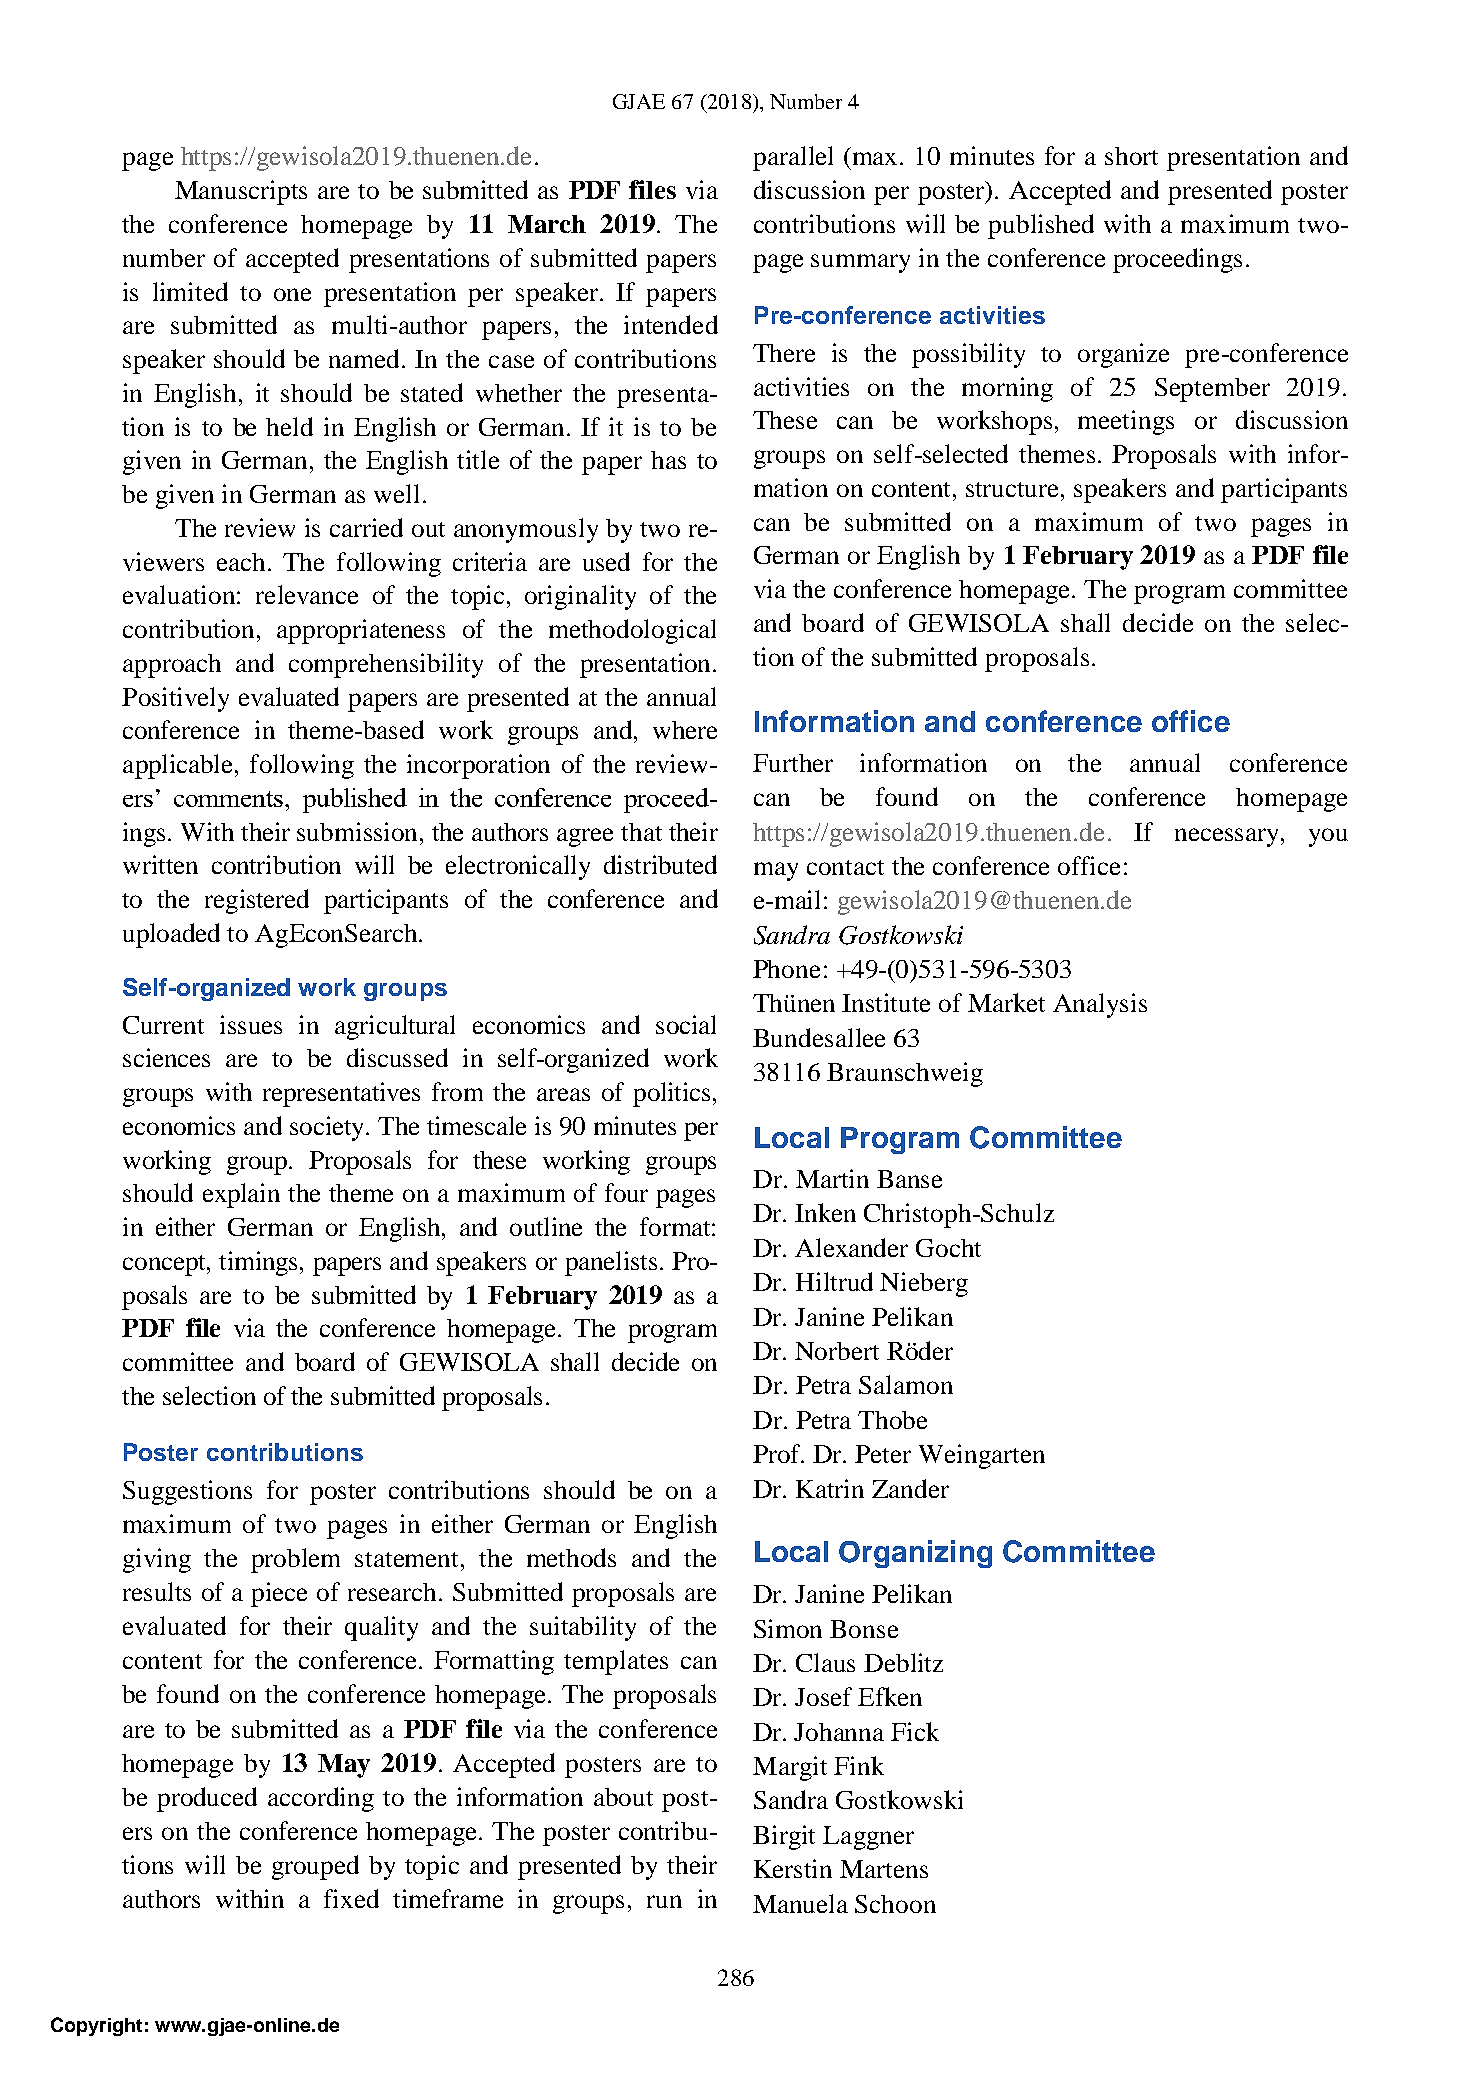 The image size is (1471, 2081). Describe the element at coordinates (1100, 1005) in the screenshot. I see `Analysis` at that location.
